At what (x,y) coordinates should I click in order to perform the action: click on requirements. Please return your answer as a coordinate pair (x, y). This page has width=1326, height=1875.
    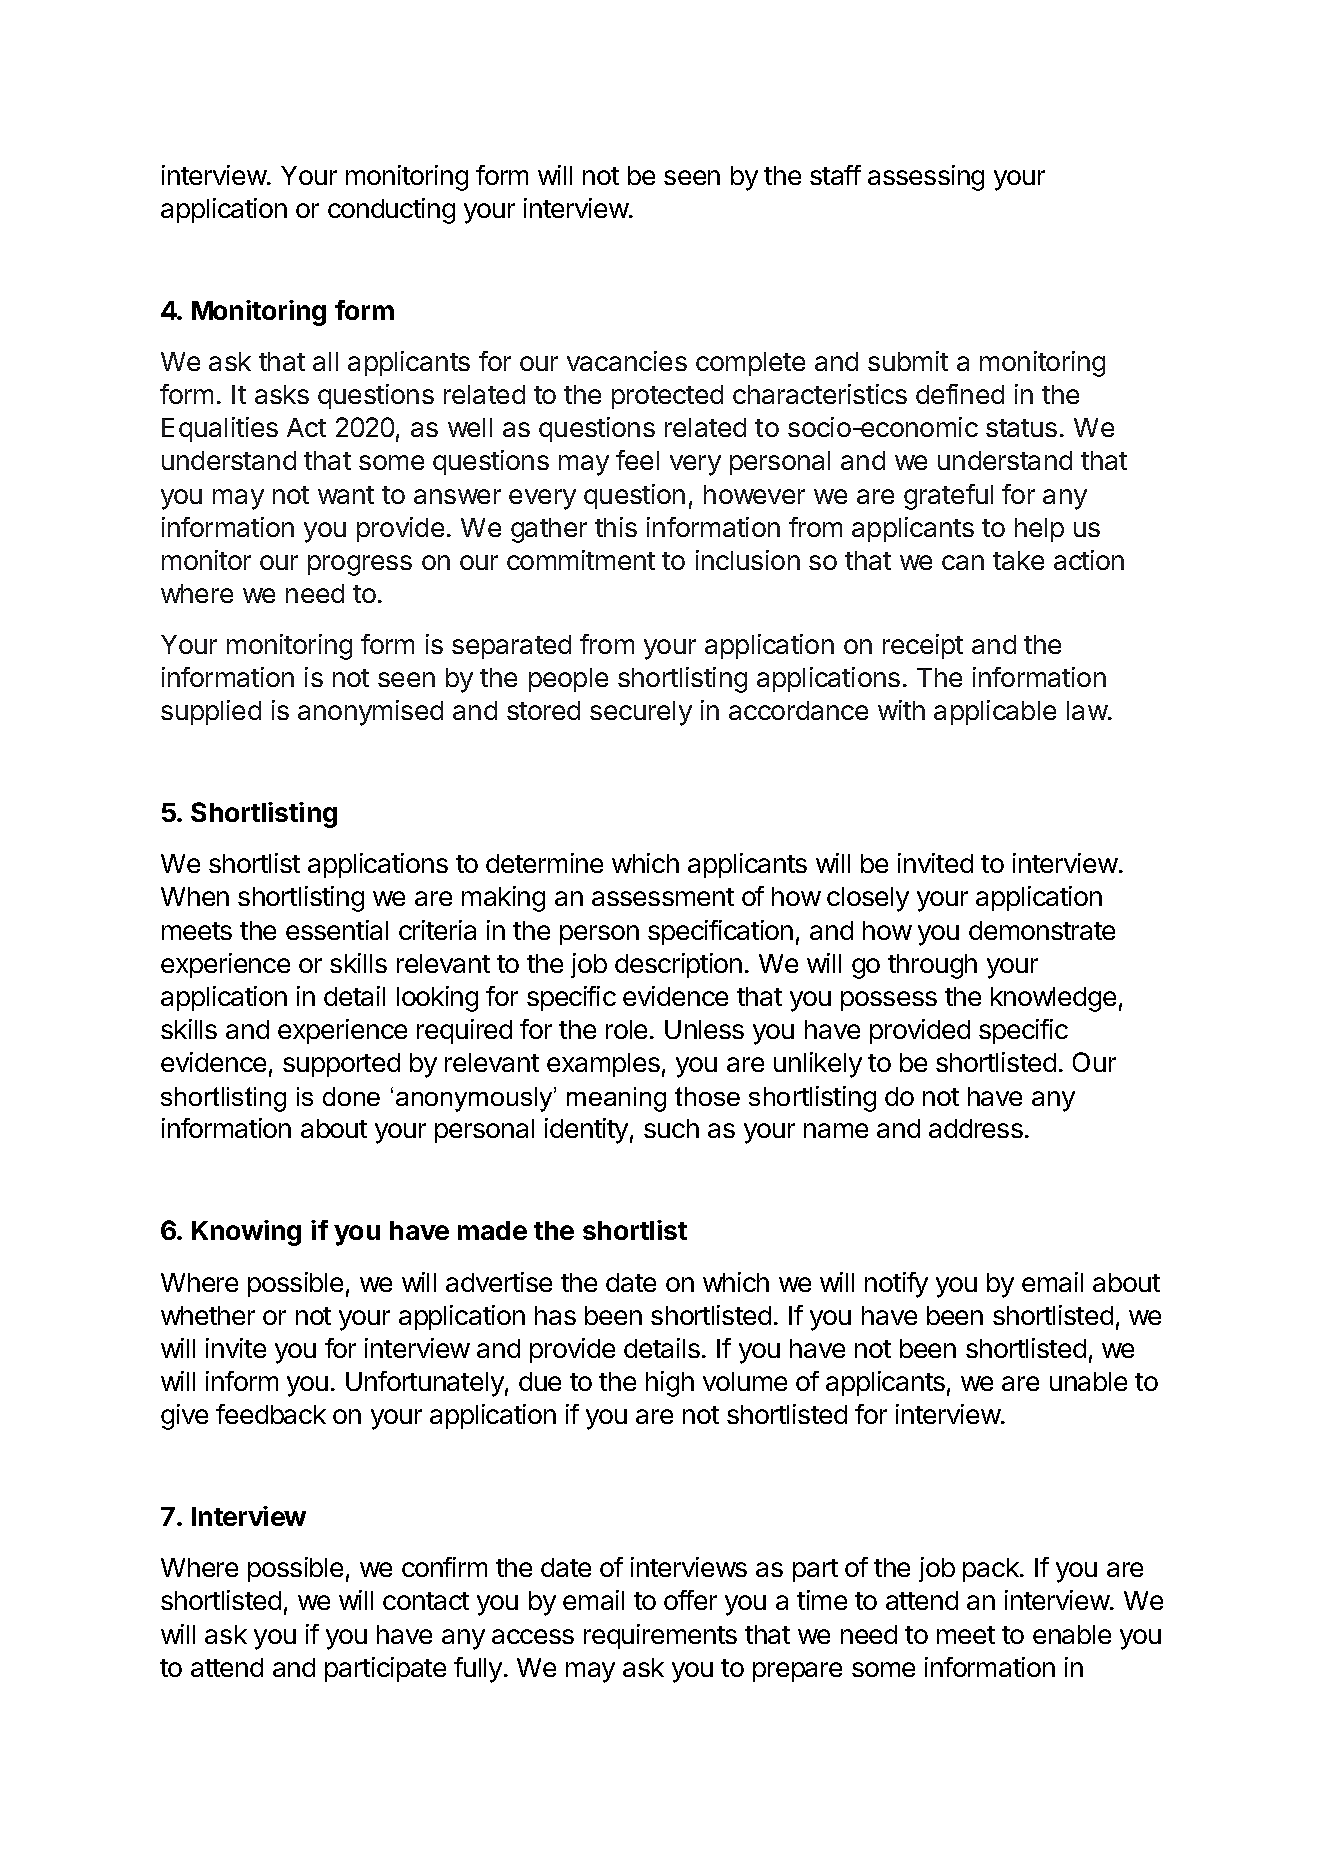
    Looking at the image, I should click on (660, 1636).
